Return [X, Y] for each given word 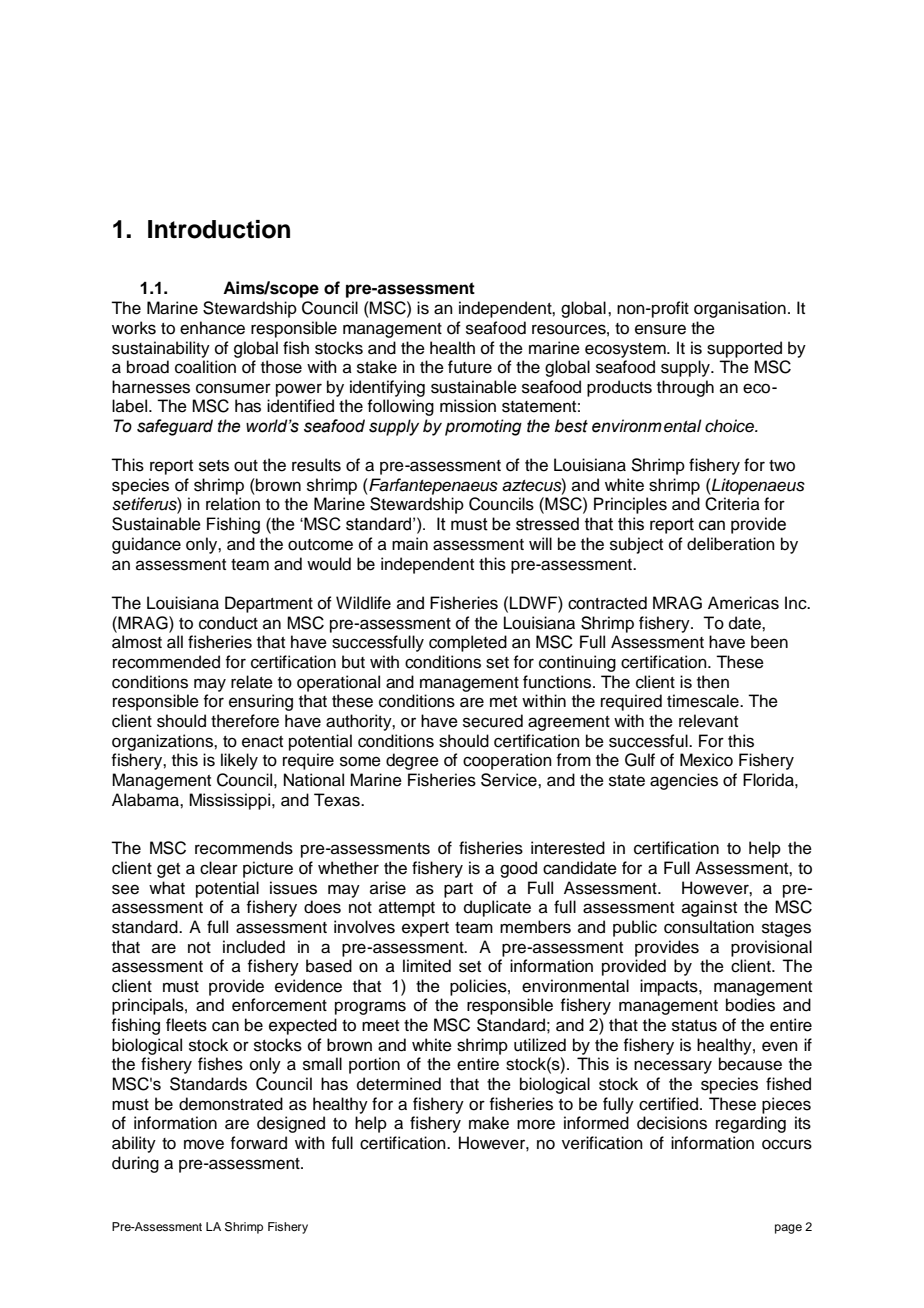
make [489, 1123]
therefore [245, 721]
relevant [708, 721]
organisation [740, 309]
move [204, 1144]
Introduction [219, 229]
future [470, 367]
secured [493, 721]
